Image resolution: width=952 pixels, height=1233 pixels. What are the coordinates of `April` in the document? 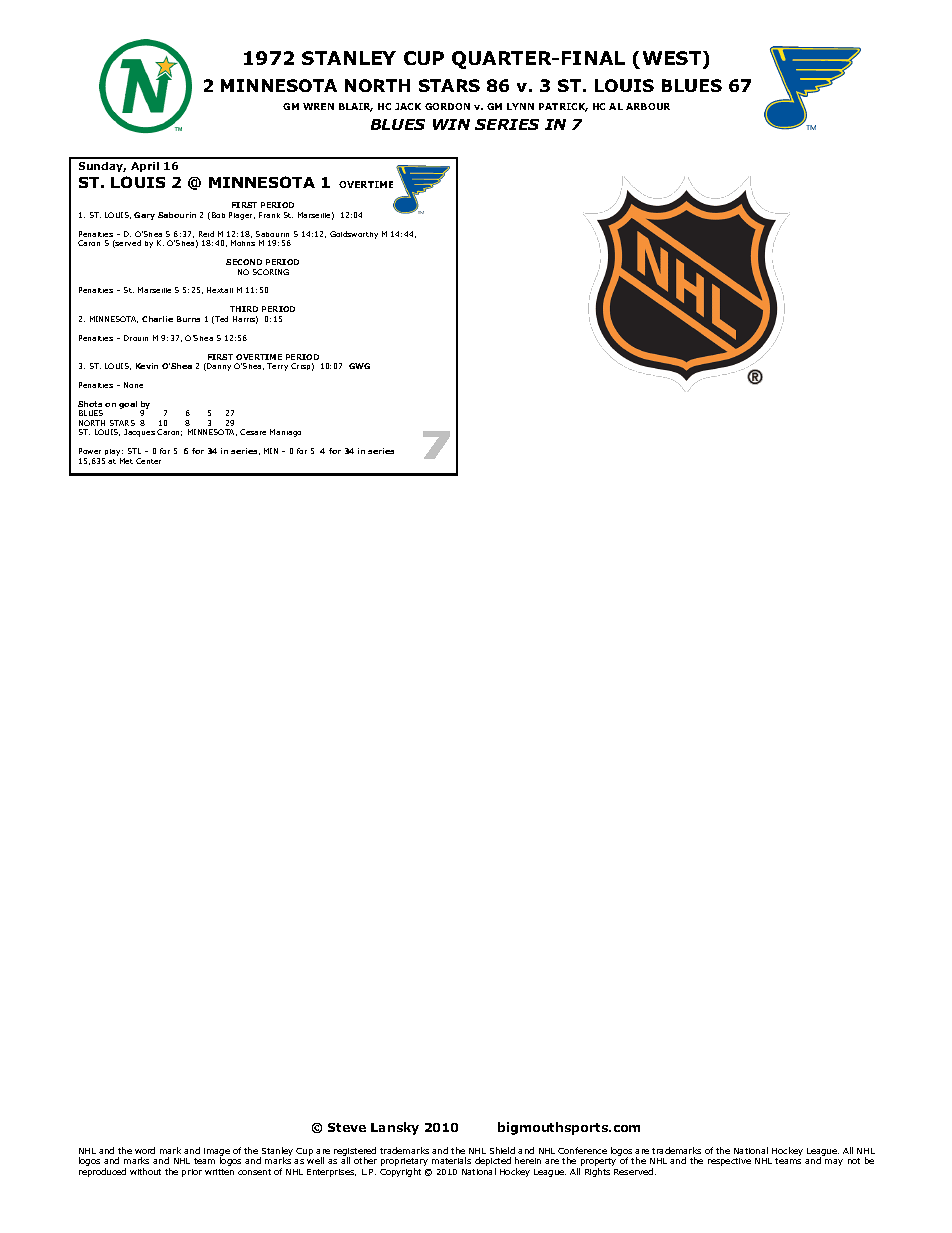 It's located at (145, 167).
